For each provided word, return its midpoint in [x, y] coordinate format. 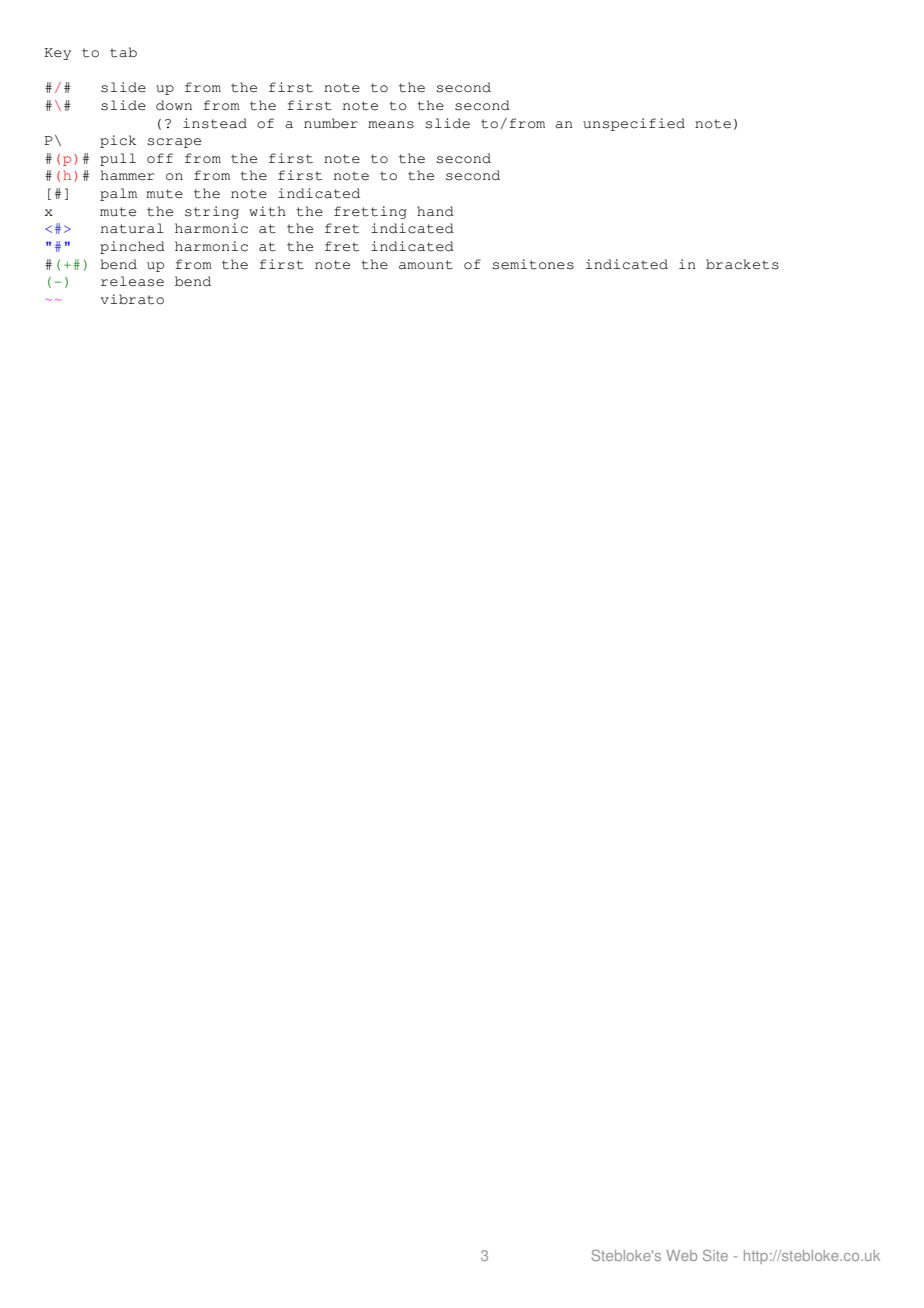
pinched [132, 247]
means [391, 125]
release [132, 281]
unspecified [634, 124]
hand [435, 211]
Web [681, 1255]
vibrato [132, 299]
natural [132, 228]
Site [715, 1255]
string [212, 212]
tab [123, 52]
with [267, 211]
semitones [533, 264]
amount [426, 265]
